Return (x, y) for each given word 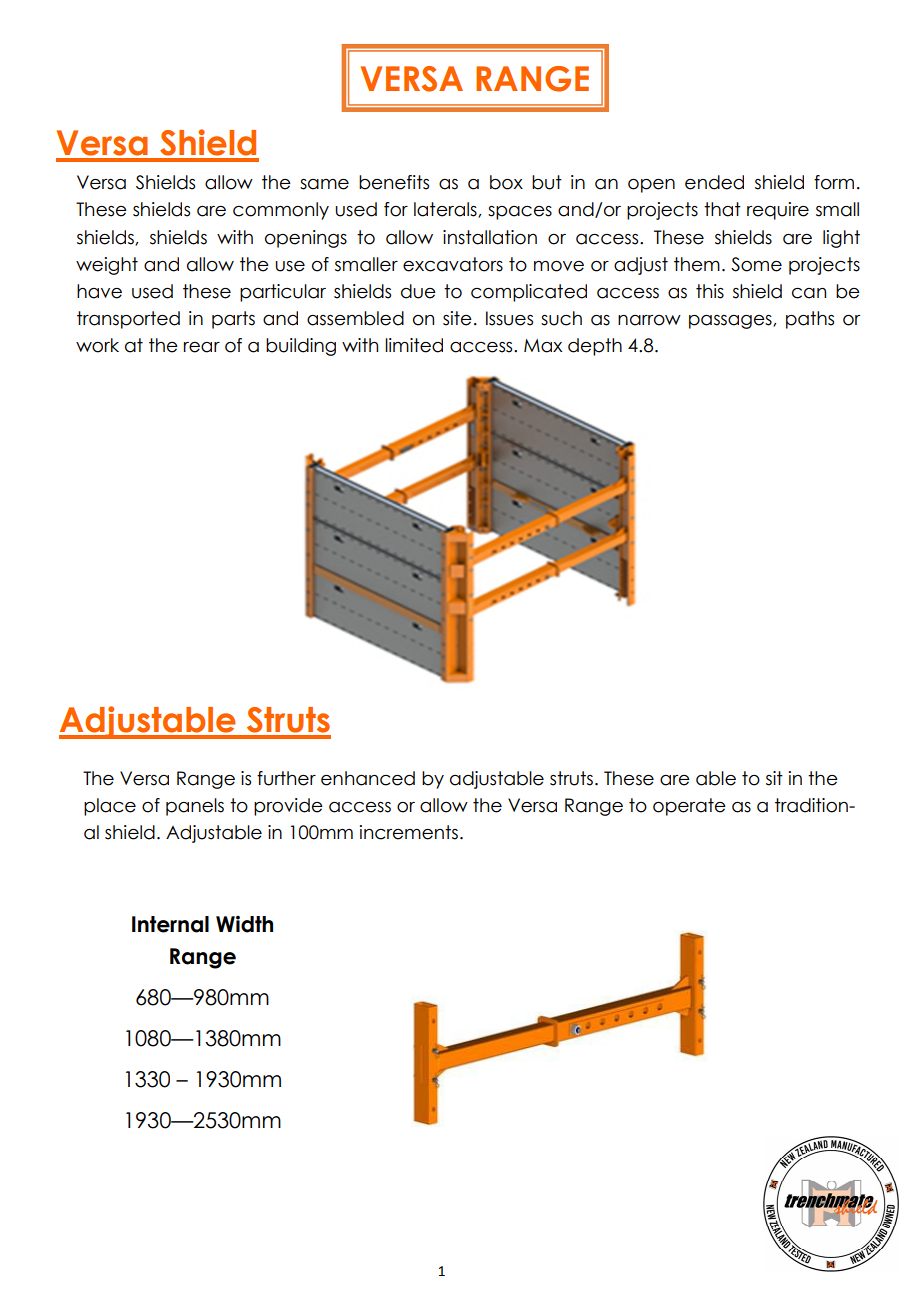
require (778, 211)
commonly (281, 211)
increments (409, 832)
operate (689, 807)
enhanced (368, 778)
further (286, 778)
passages (731, 322)
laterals (446, 210)
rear (202, 347)
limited (414, 345)
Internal (170, 924)
